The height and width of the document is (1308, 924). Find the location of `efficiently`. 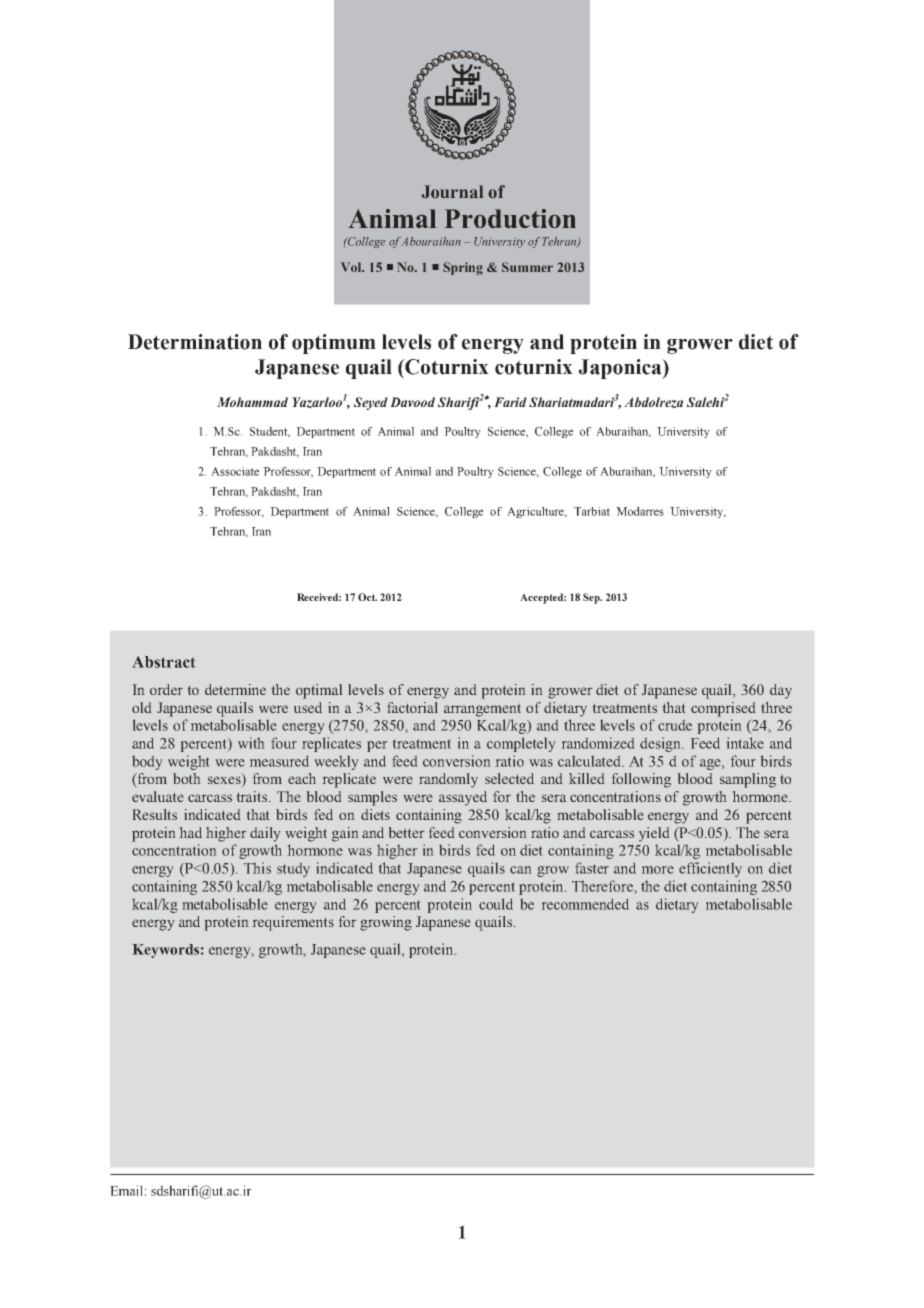

efficiently is located at coordinates (710, 869).
